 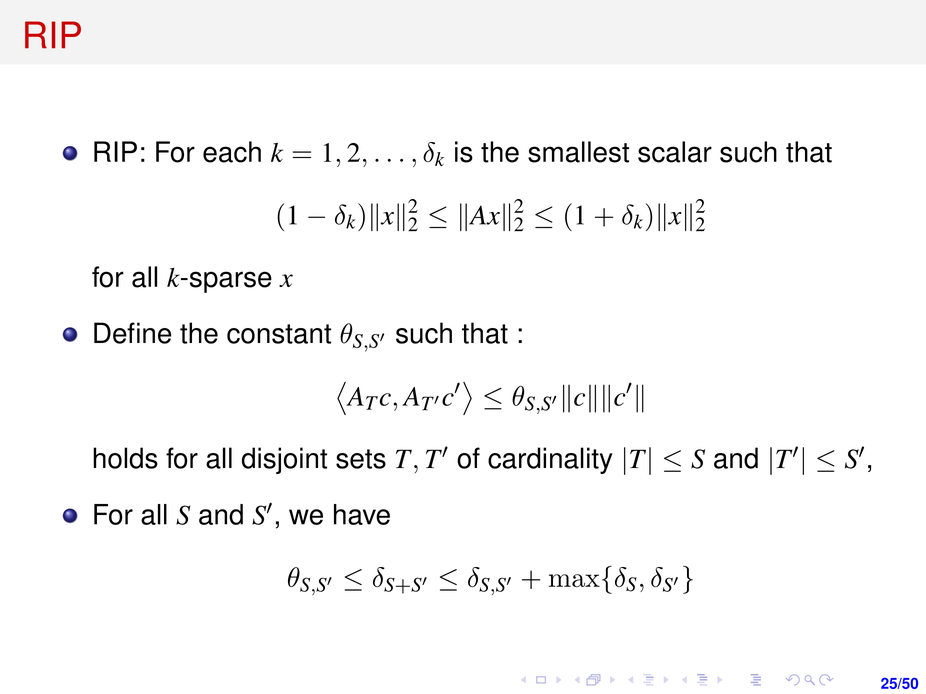 I want to click on cardinality, so click(x=550, y=460).
